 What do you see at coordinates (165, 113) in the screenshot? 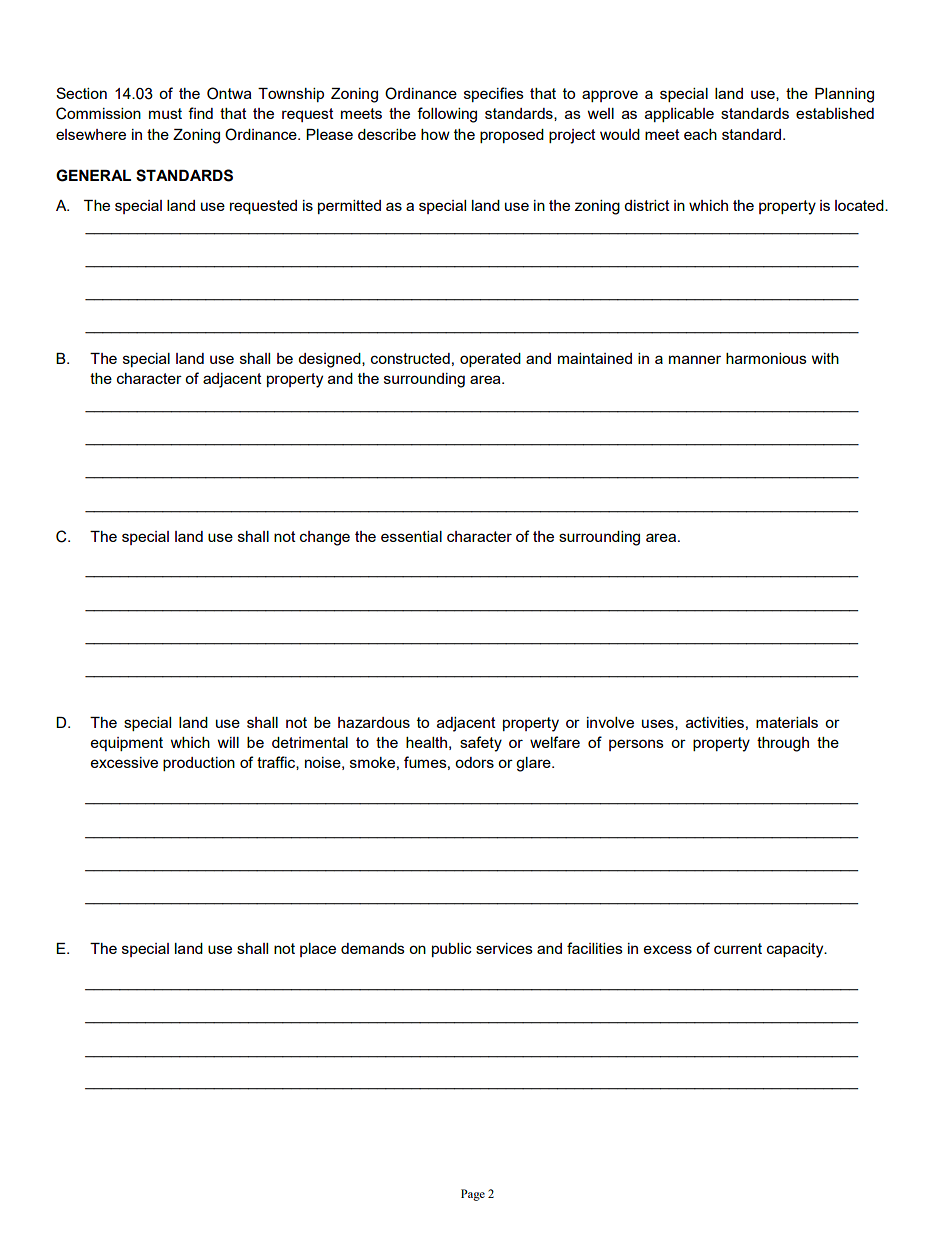
I see `must` at bounding box center [165, 113].
